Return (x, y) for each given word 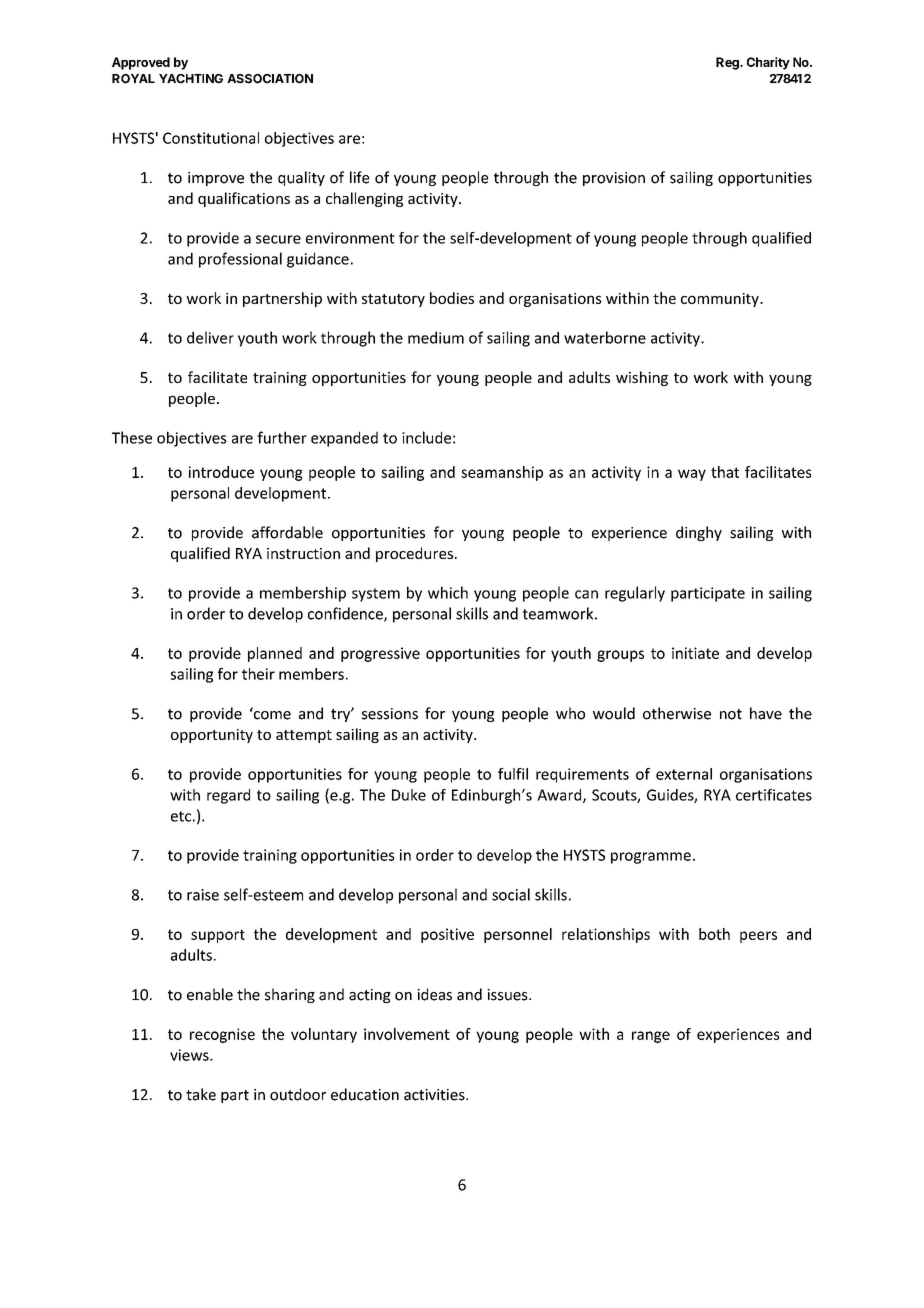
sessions (390, 714)
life (359, 177)
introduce (221, 472)
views (190, 1055)
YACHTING (191, 79)
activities (435, 1095)
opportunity (212, 736)
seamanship (502, 473)
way (692, 475)
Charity (768, 63)
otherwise (677, 713)
